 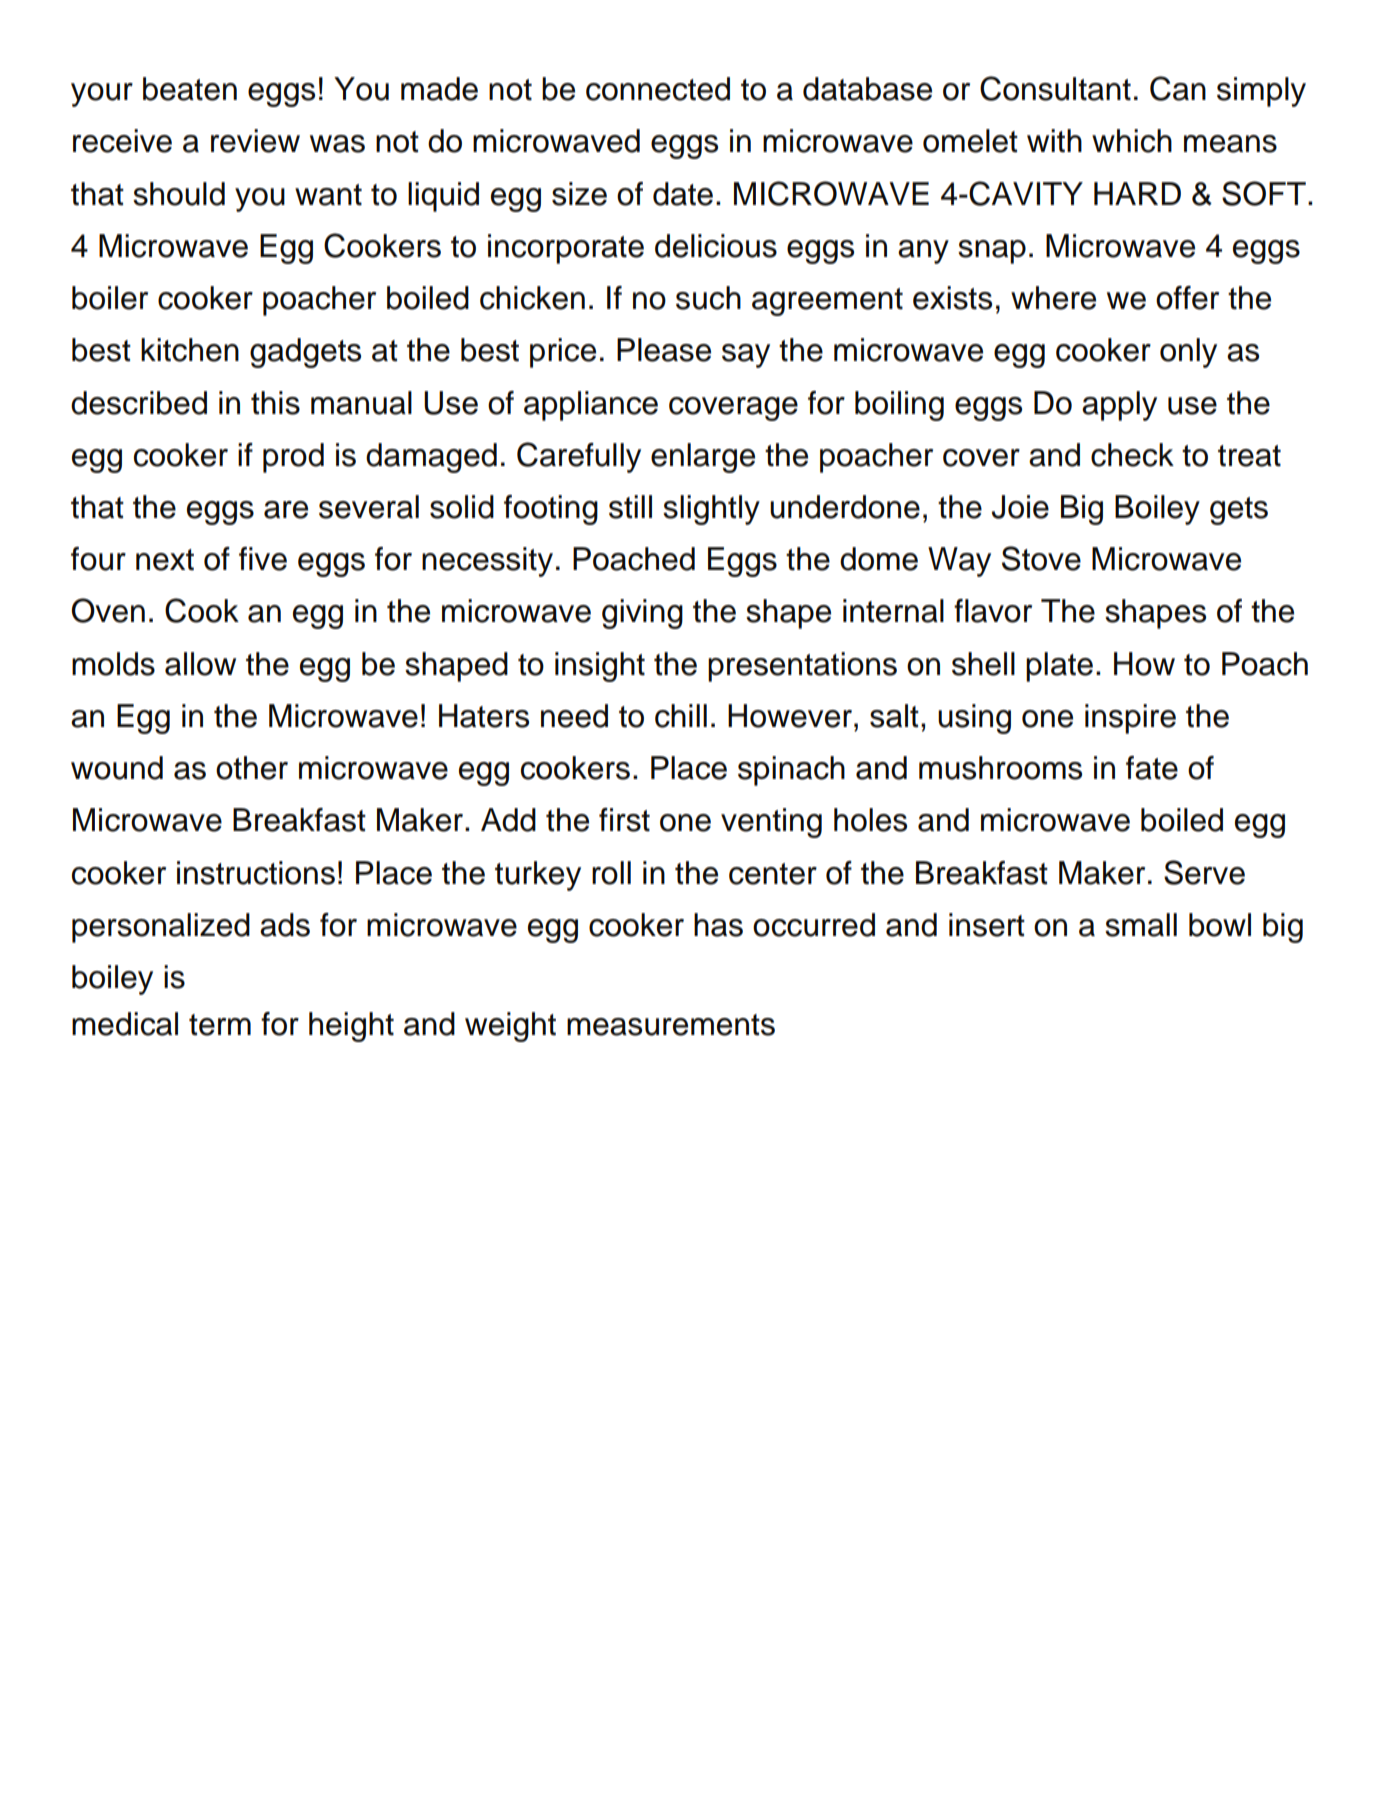 I want to click on five, so click(x=263, y=559).
